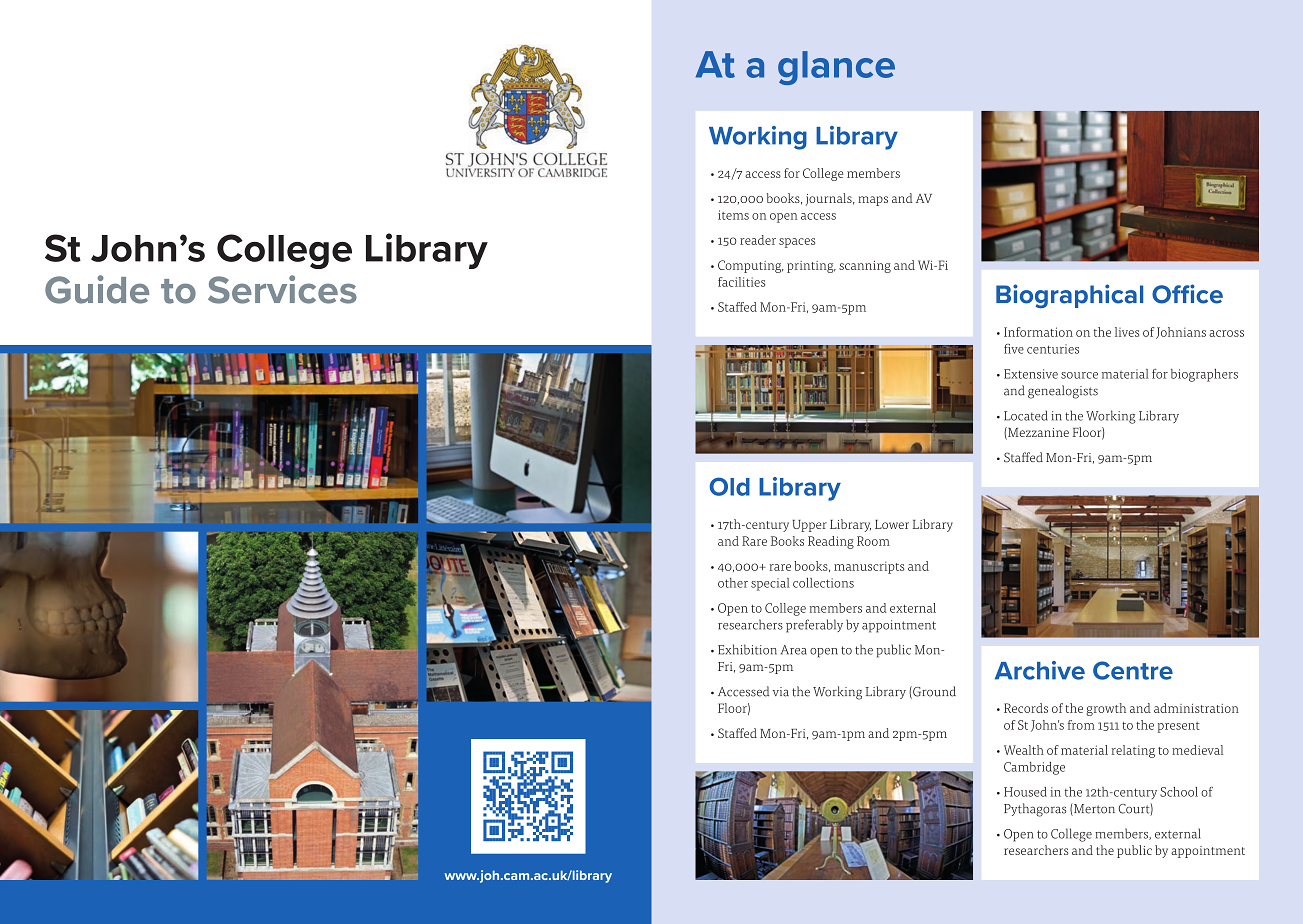  I want to click on via, so click(781, 692).
